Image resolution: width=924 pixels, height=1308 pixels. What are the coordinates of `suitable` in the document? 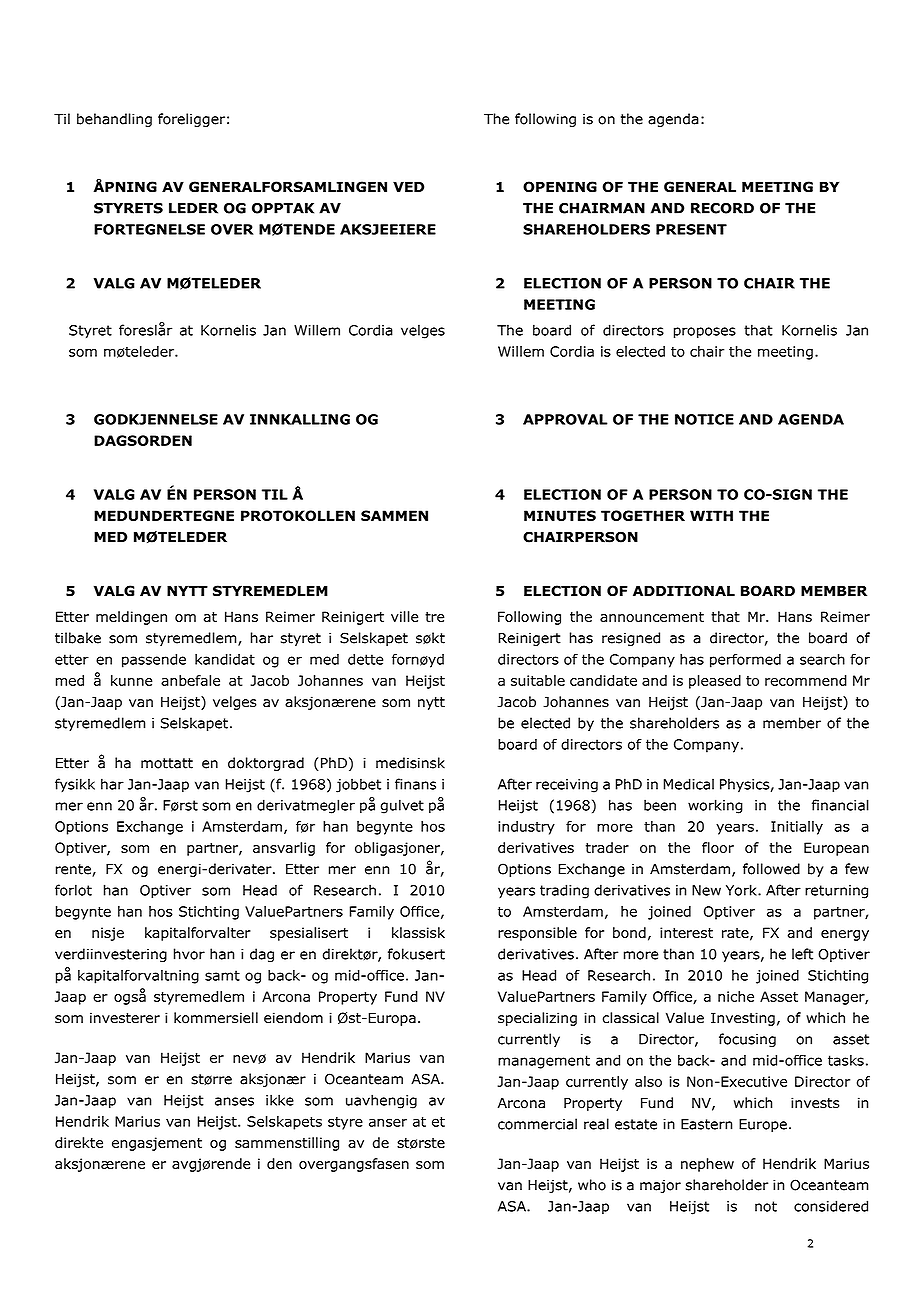 It's located at (538, 680).
